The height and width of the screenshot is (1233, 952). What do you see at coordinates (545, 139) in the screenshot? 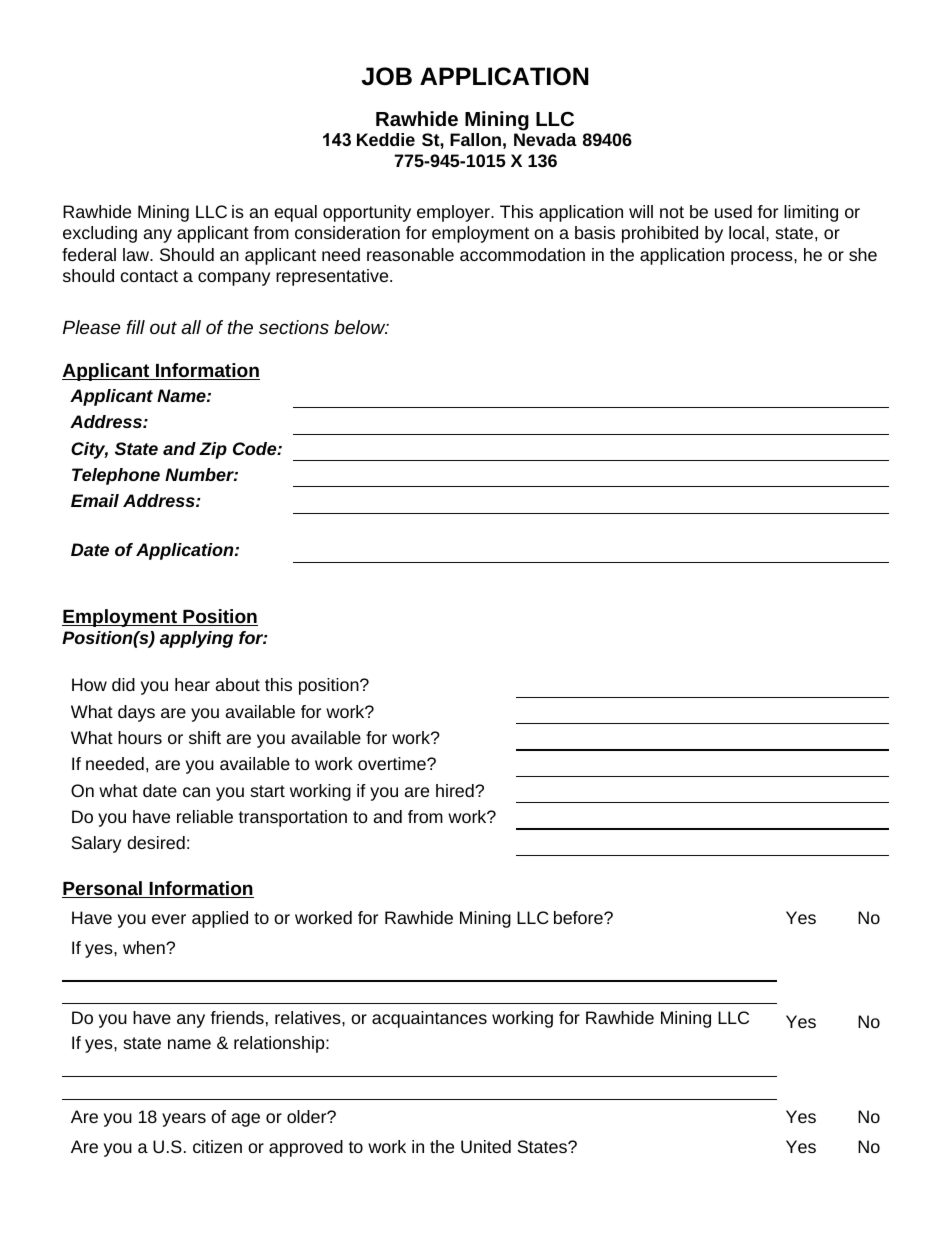
I see `Nevada` at bounding box center [545, 139].
